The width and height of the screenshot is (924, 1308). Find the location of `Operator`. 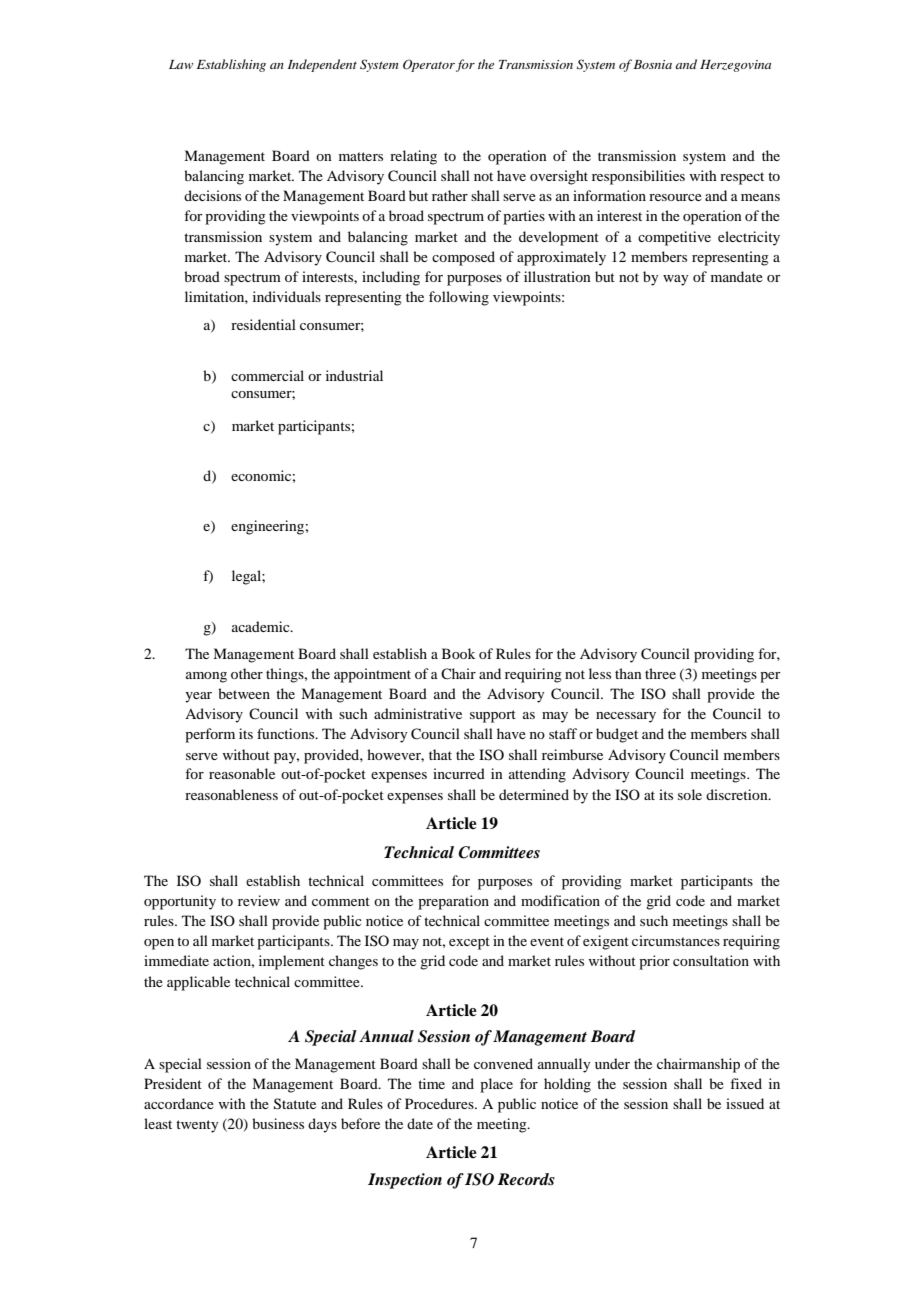

Operator is located at coordinates (429, 65).
